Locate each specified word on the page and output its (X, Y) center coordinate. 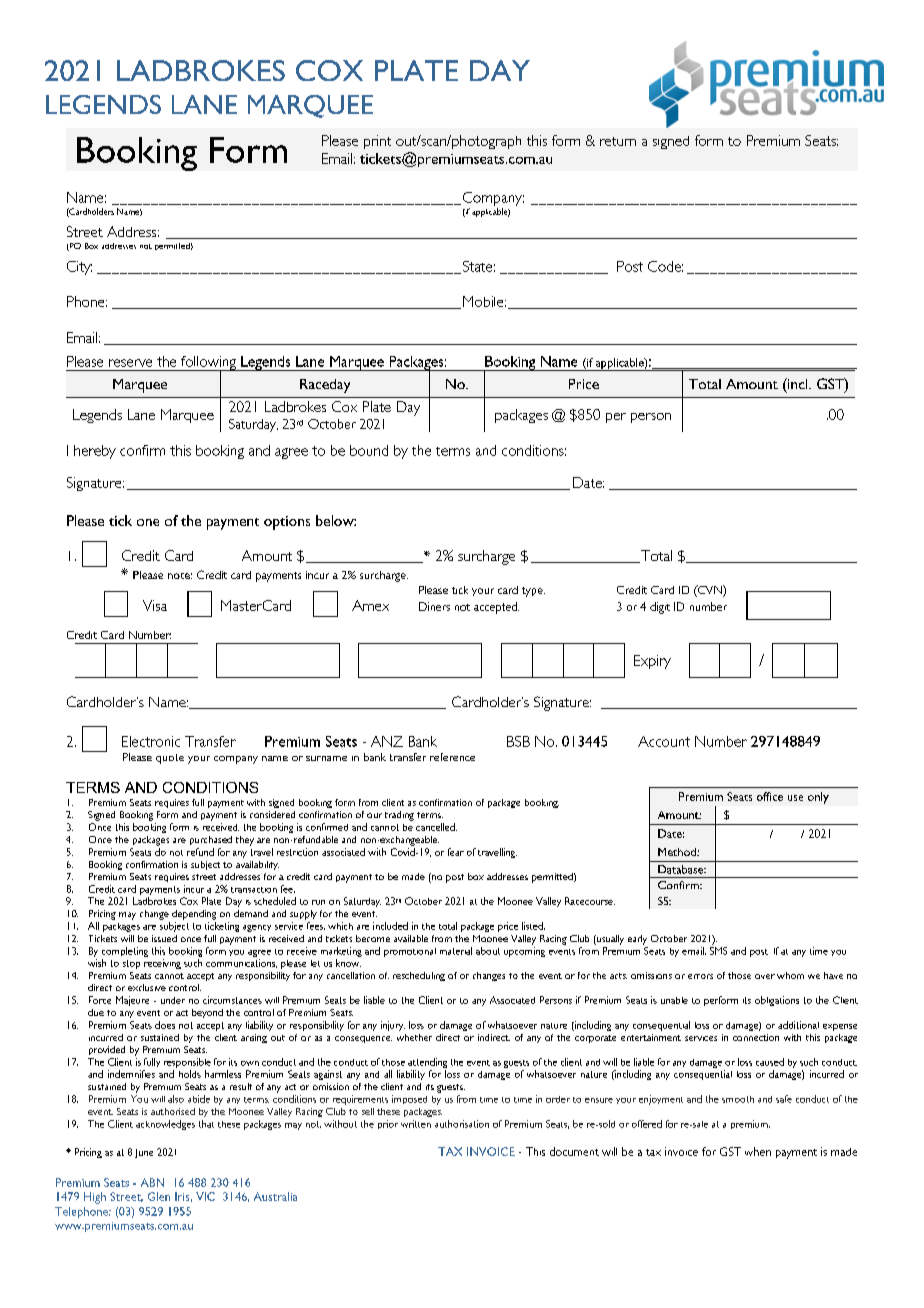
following (208, 364)
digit (660, 608)
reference (452, 757)
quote (170, 759)
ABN (152, 1182)
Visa (155, 605)
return (618, 141)
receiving (162, 964)
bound (369, 450)
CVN (710, 589)
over (765, 976)
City (79, 268)
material (456, 951)
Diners (434, 606)
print (377, 142)
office (770, 796)
